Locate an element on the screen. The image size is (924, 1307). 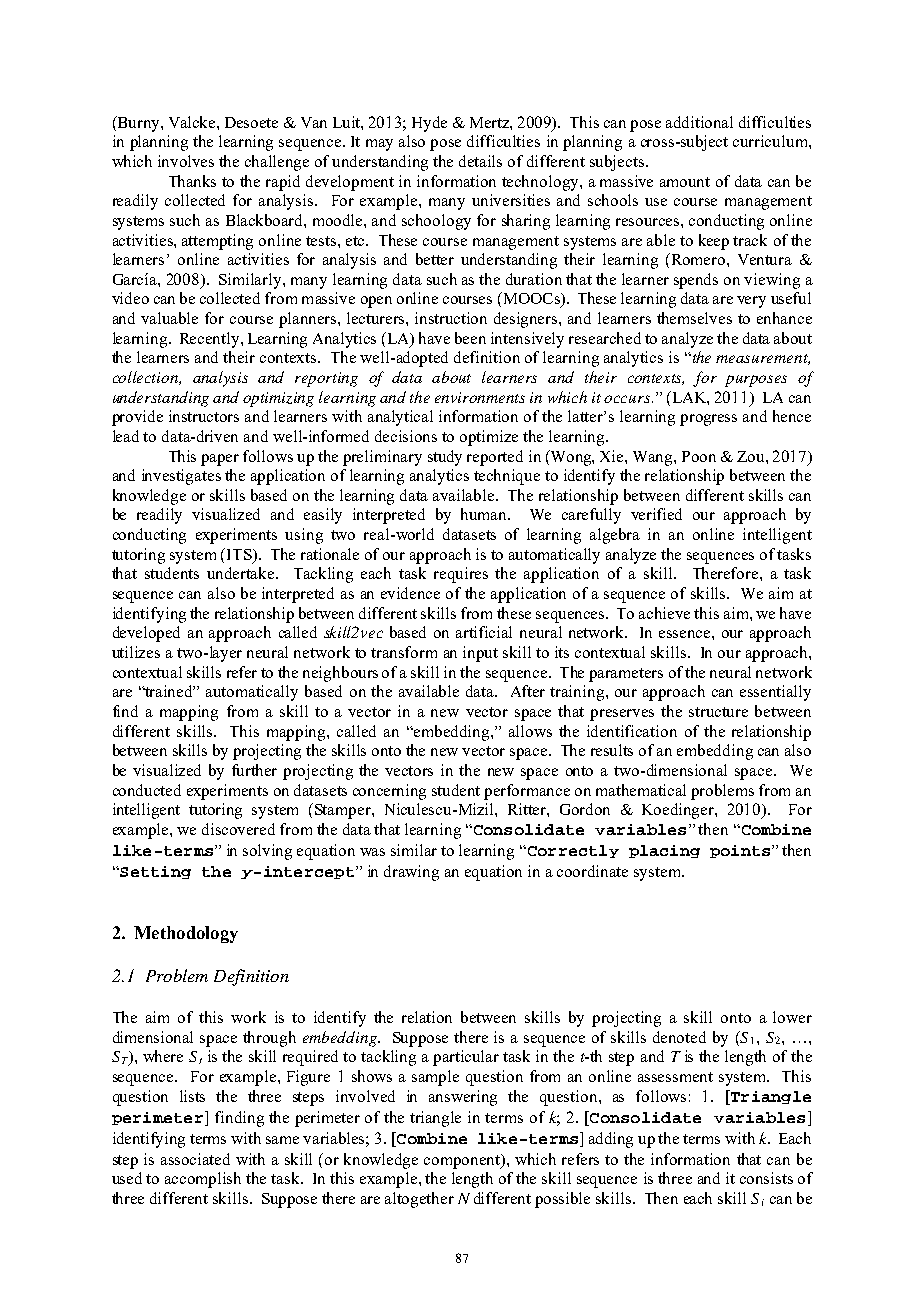
component is located at coordinates (463, 1161).
